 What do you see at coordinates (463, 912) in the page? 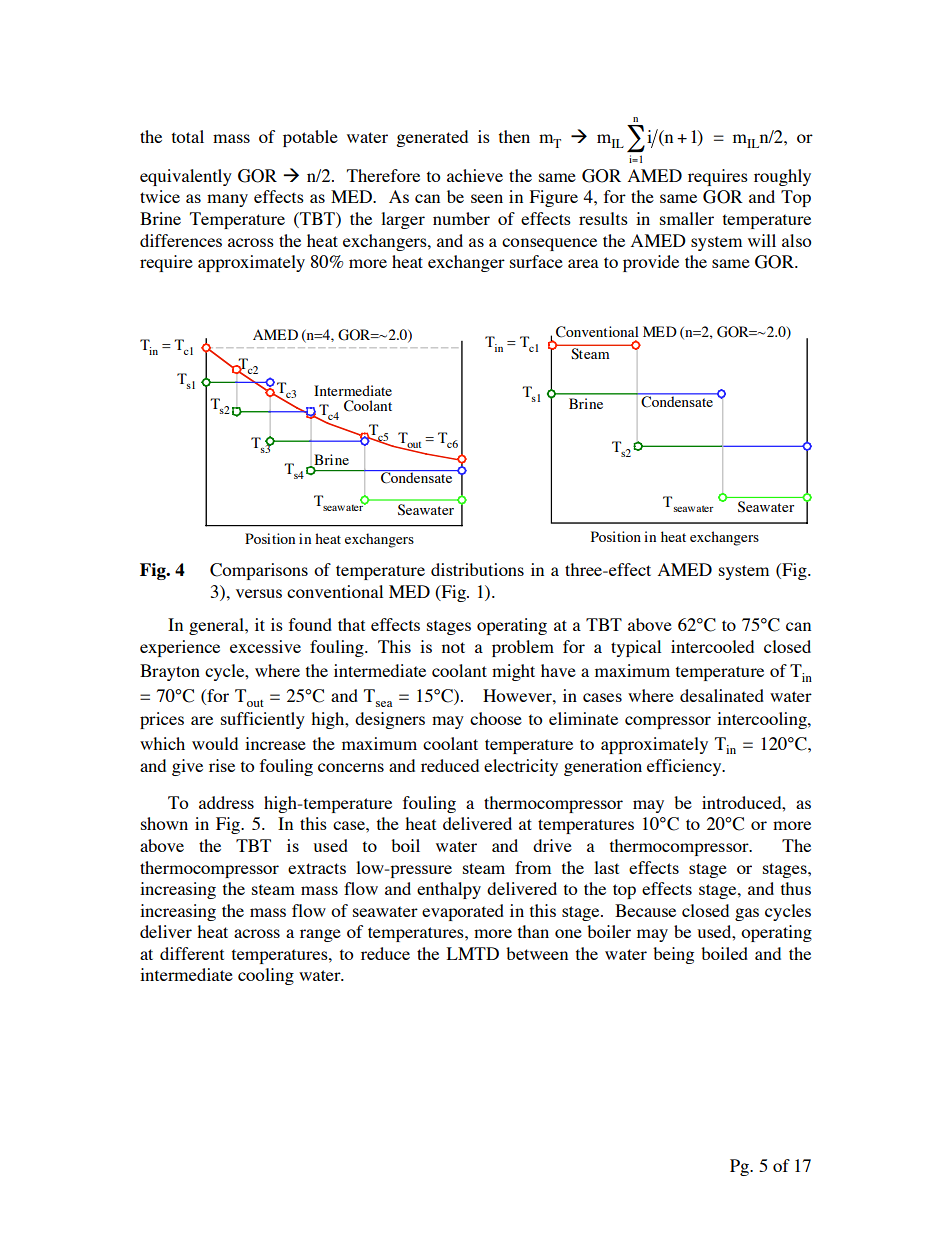
I see `evaporated` at bounding box center [463, 912].
